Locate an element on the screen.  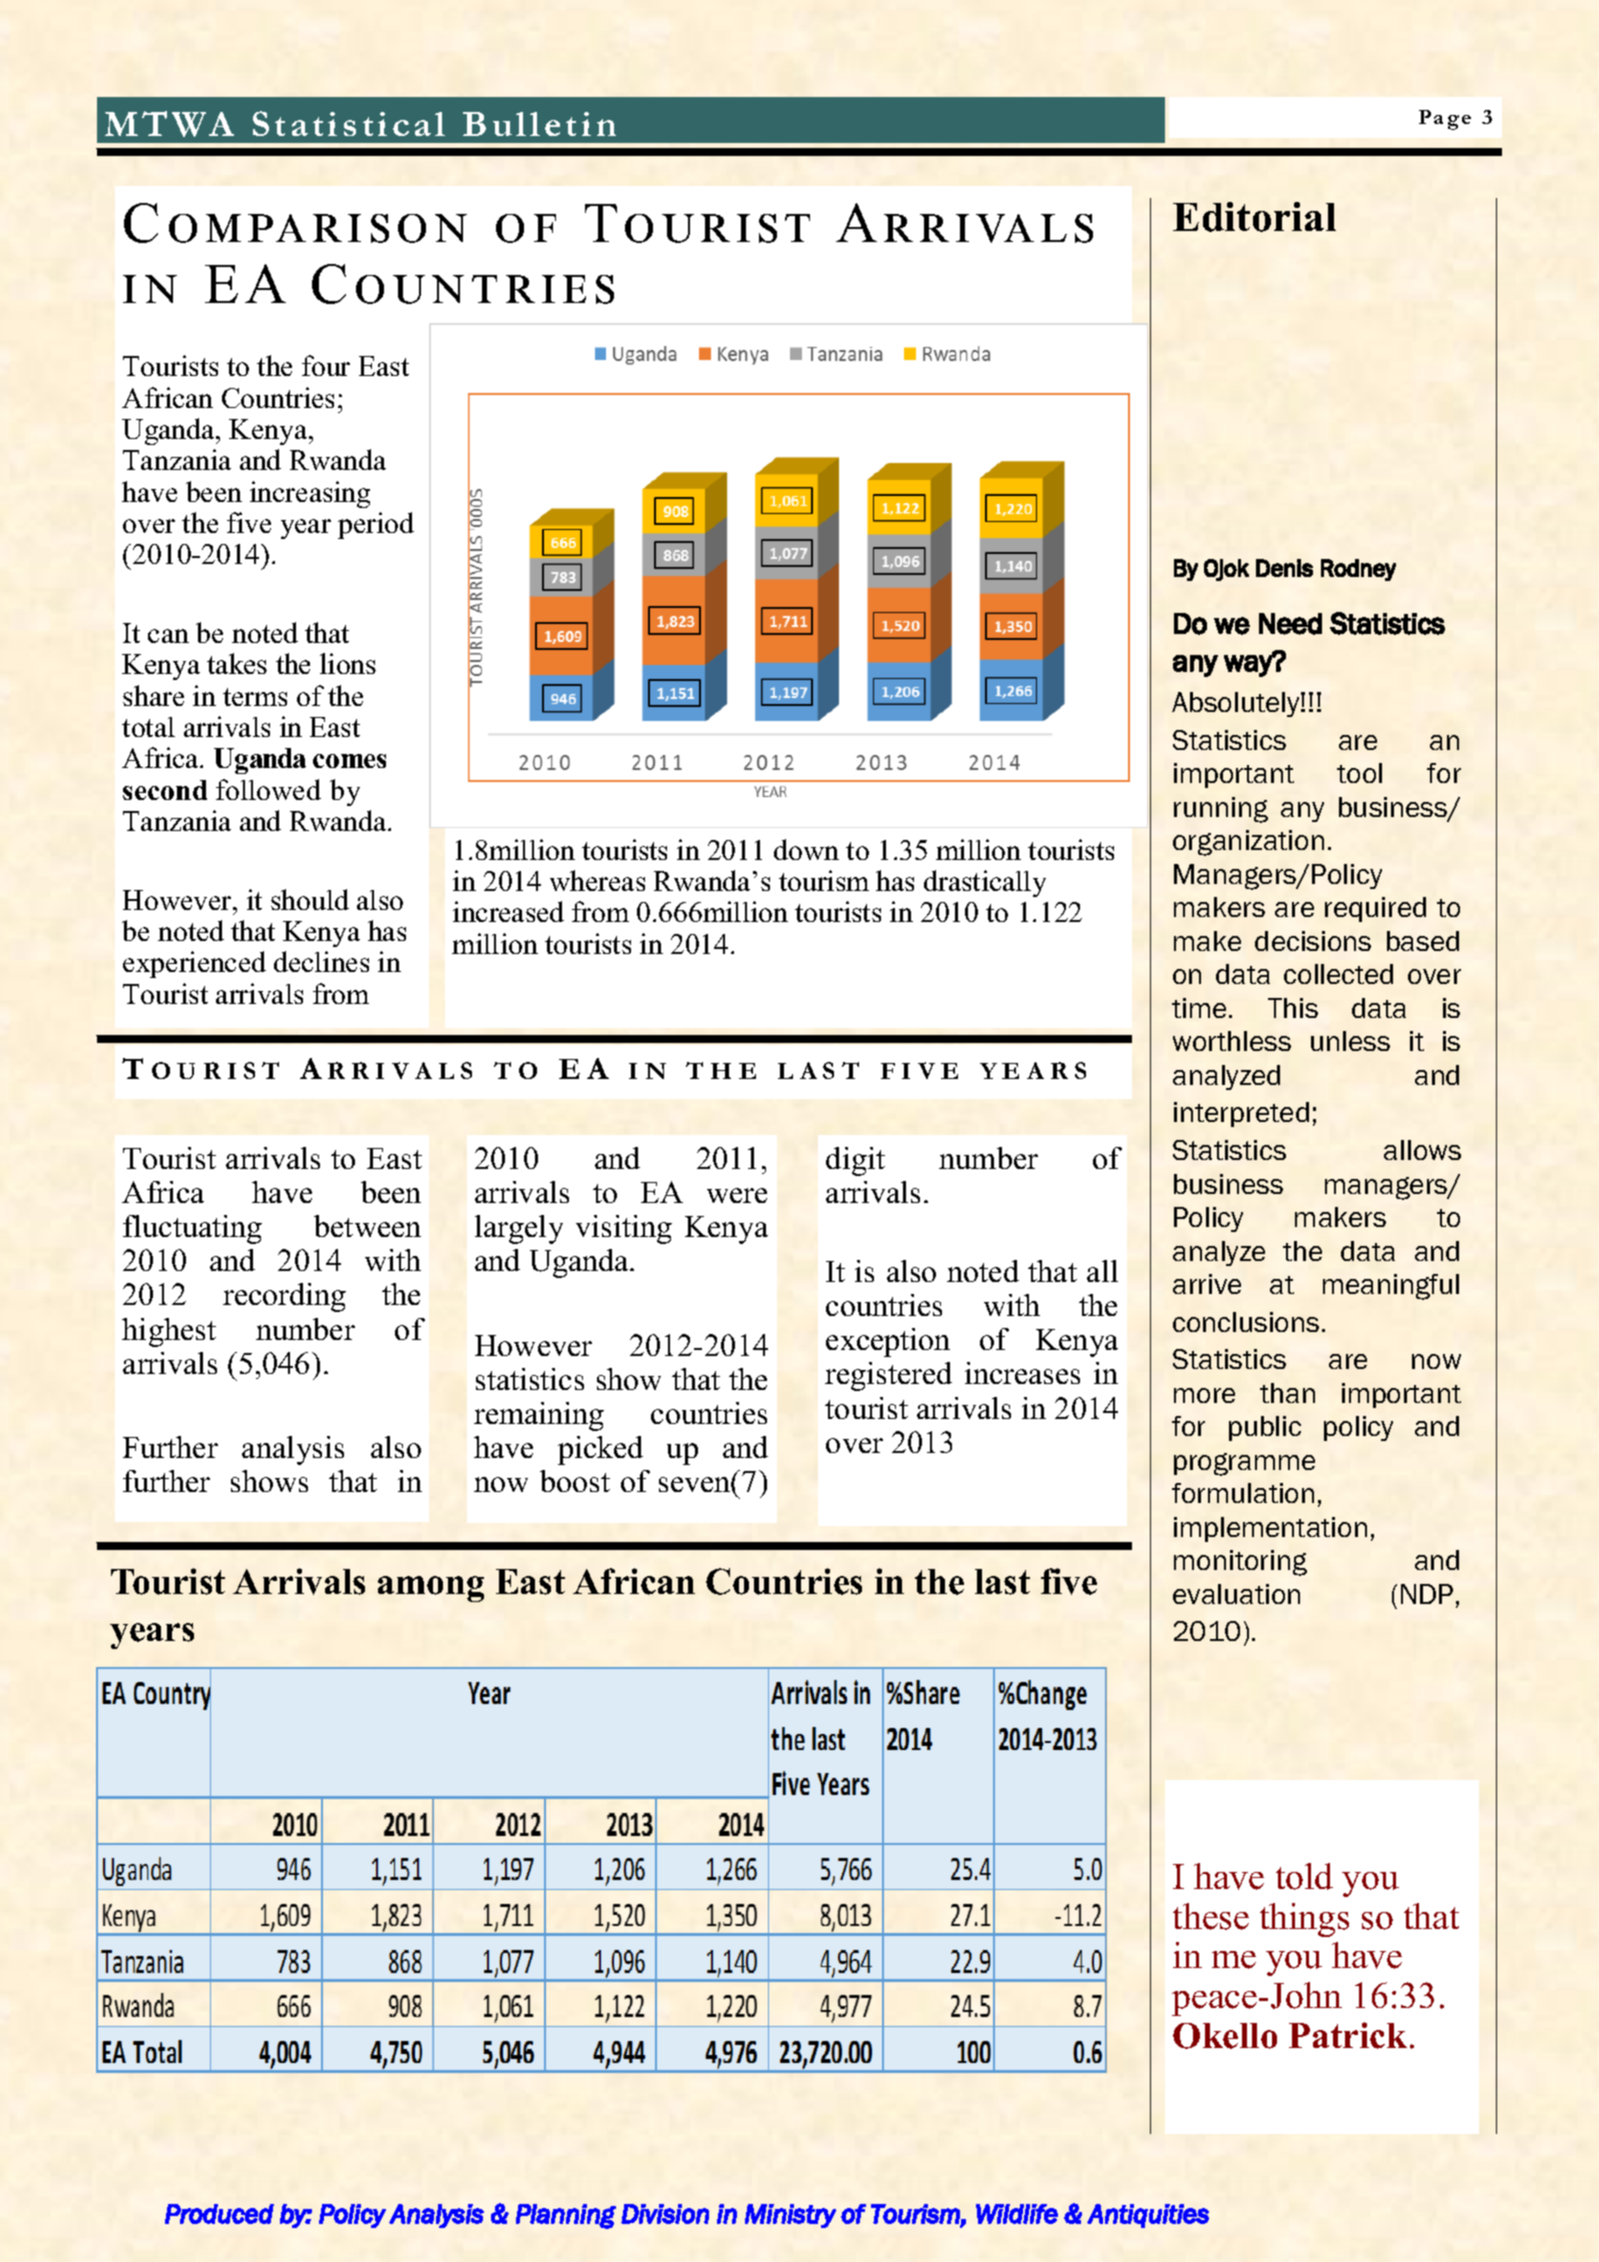
were is located at coordinates (737, 1195).
